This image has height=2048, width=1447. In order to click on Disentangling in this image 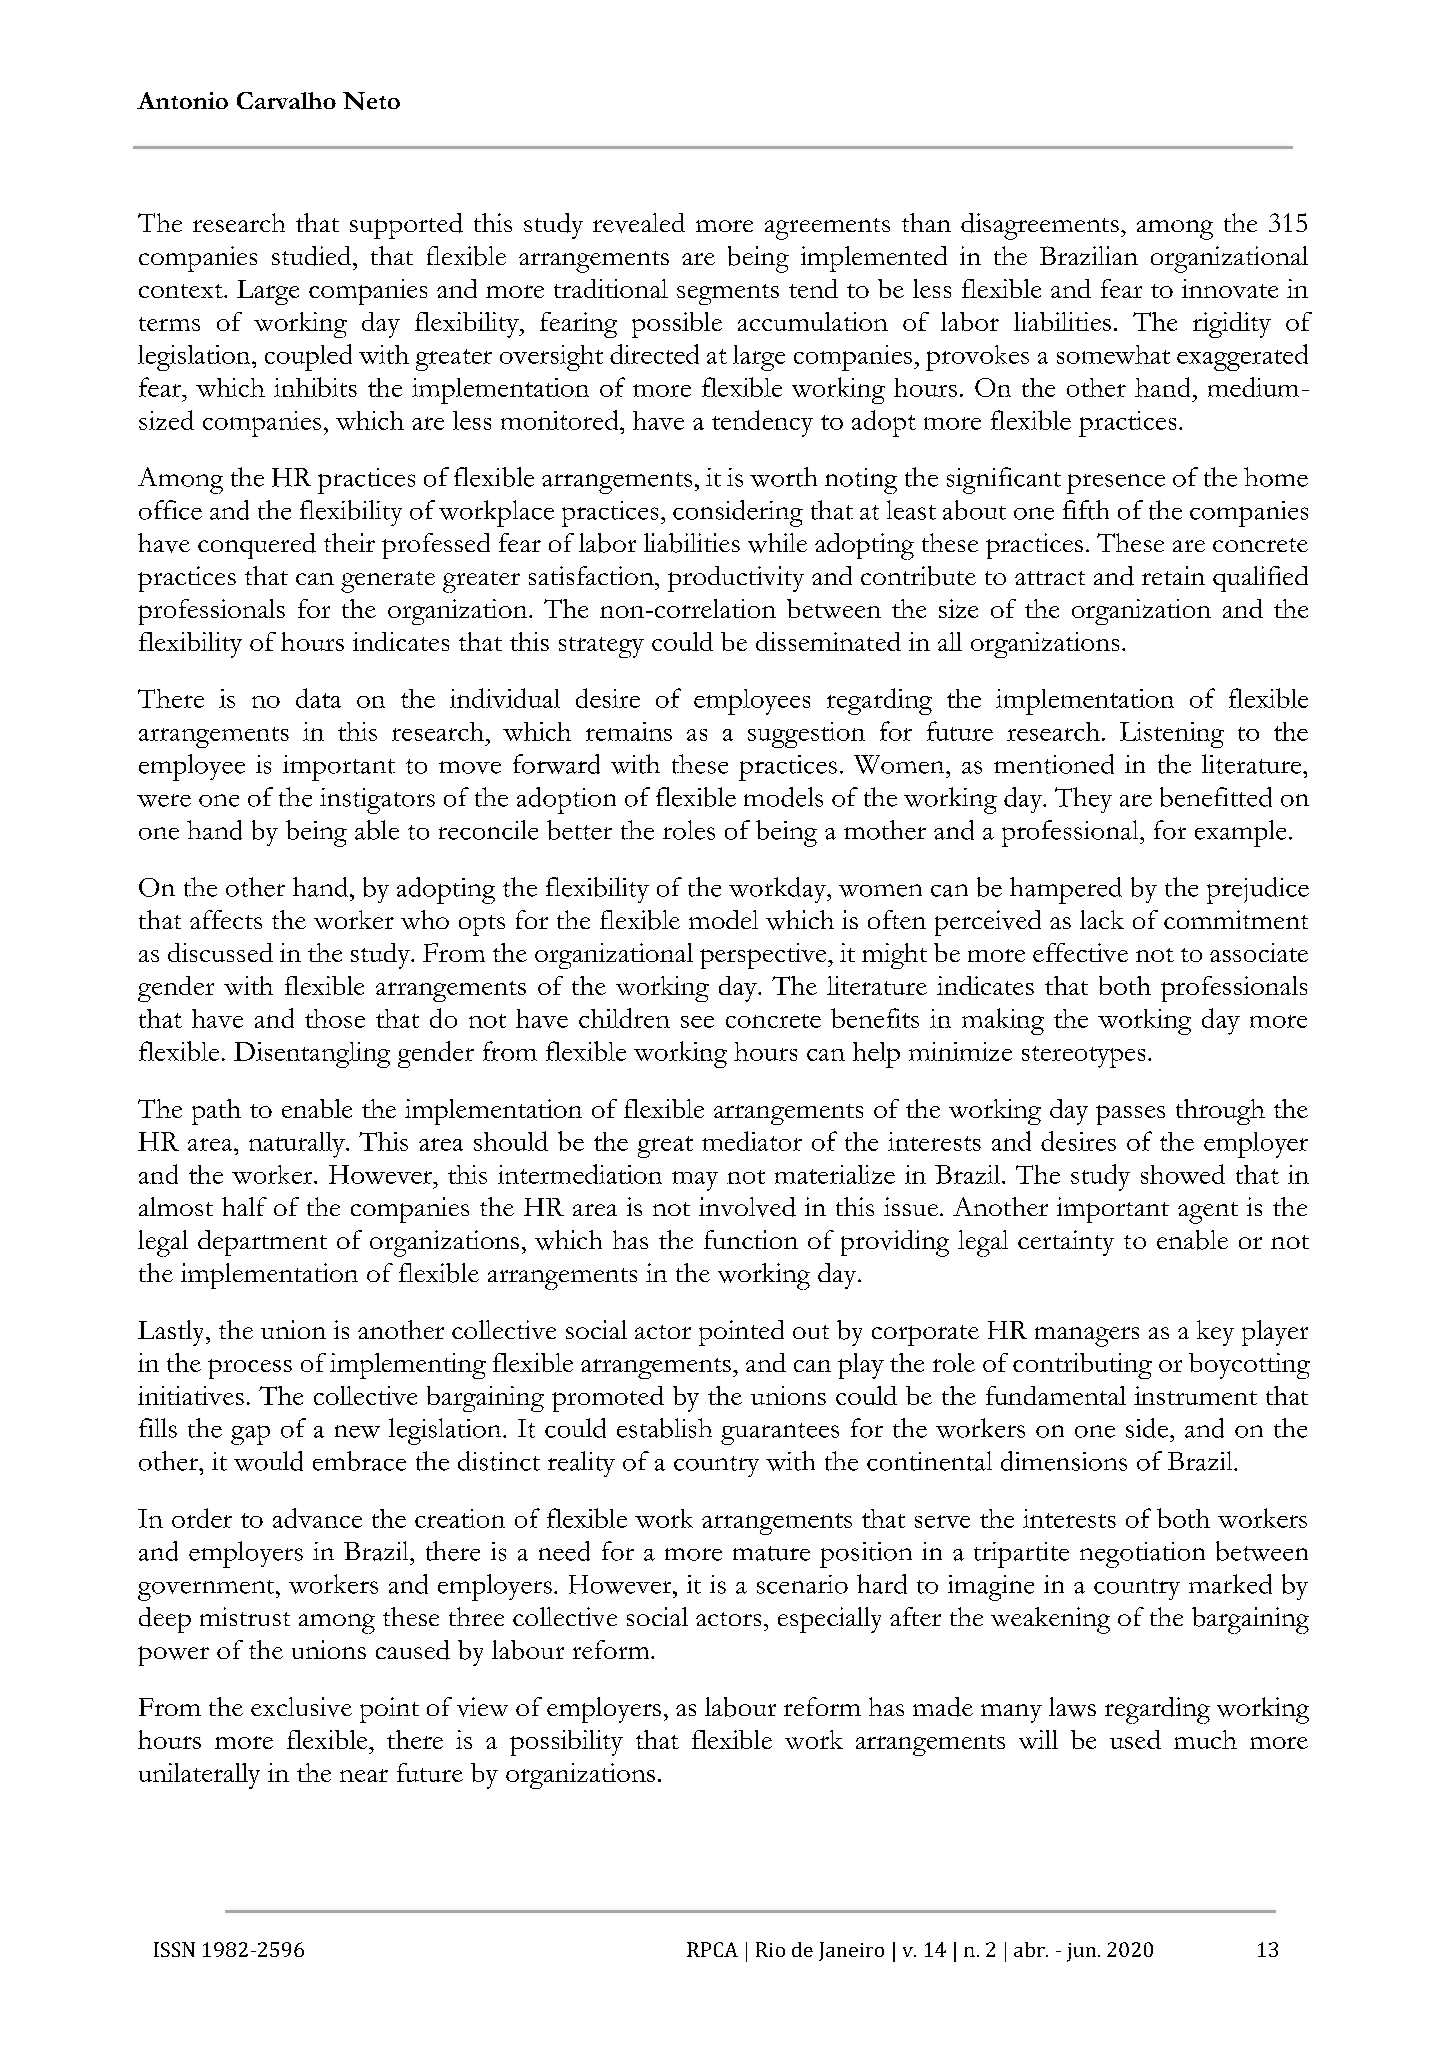, I will do `click(312, 1055)`.
